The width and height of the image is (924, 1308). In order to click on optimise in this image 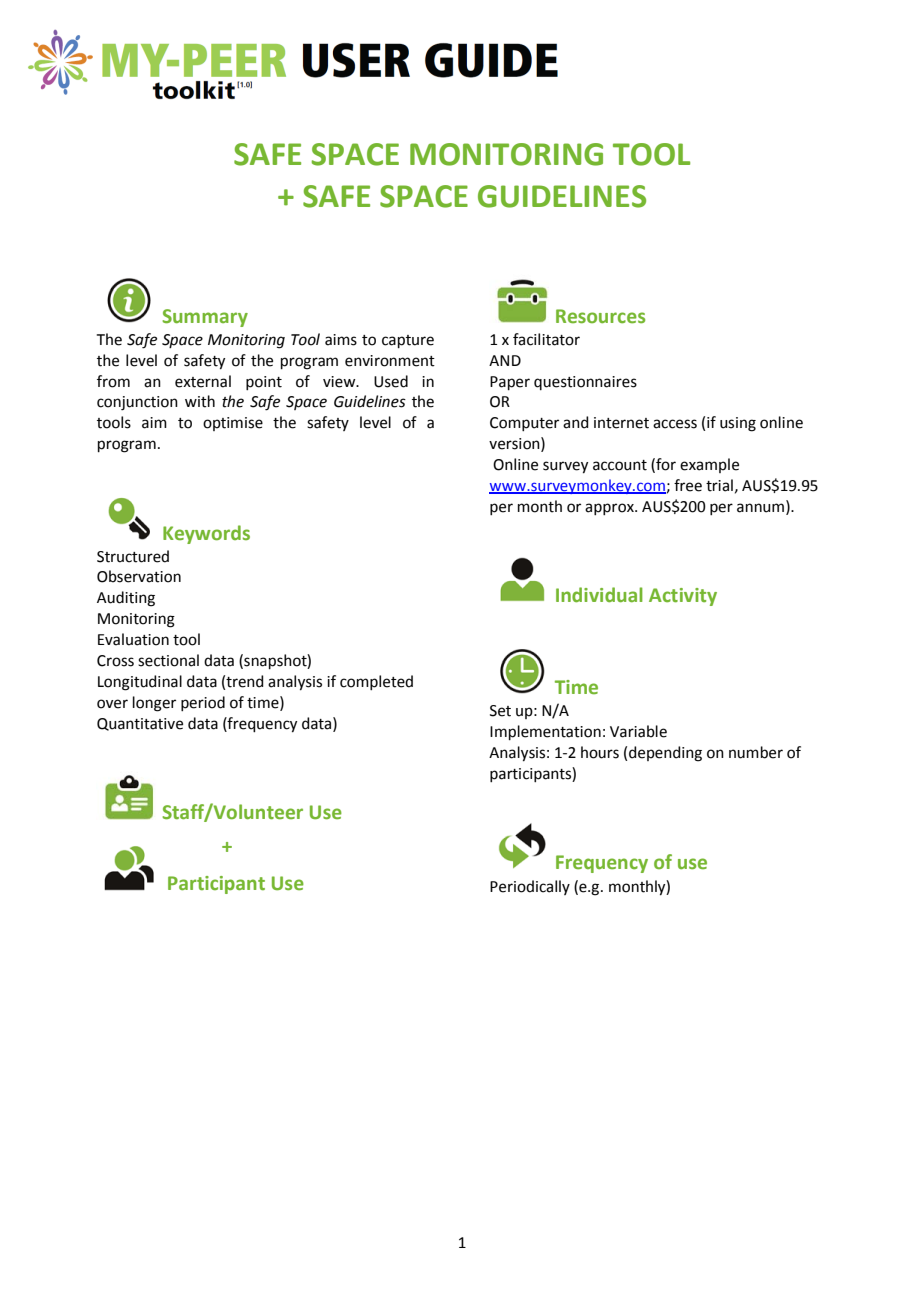, I will do `click(233, 424)`.
